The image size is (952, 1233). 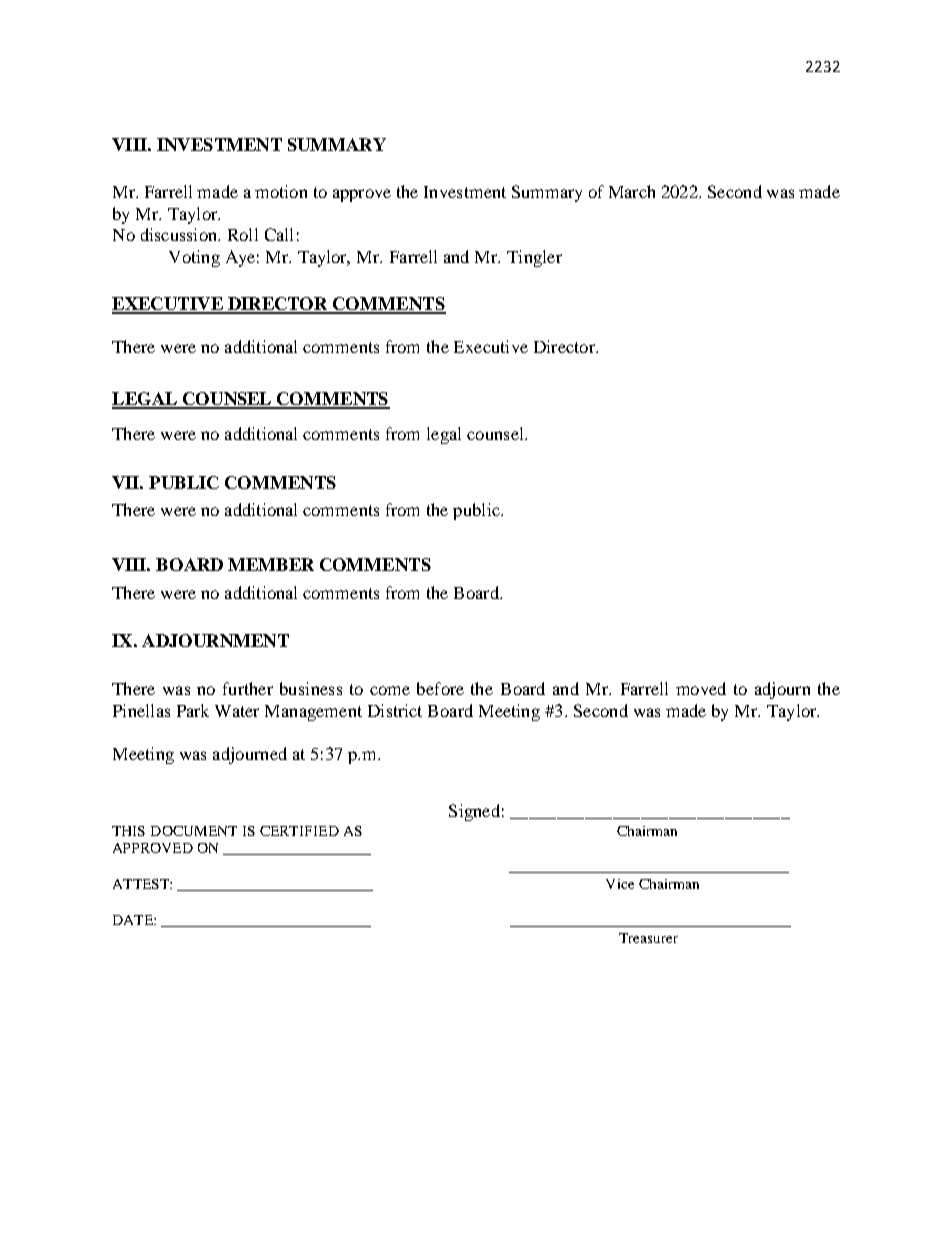 What do you see at coordinates (271, 564) in the image?
I see `MEMBER` at bounding box center [271, 564].
